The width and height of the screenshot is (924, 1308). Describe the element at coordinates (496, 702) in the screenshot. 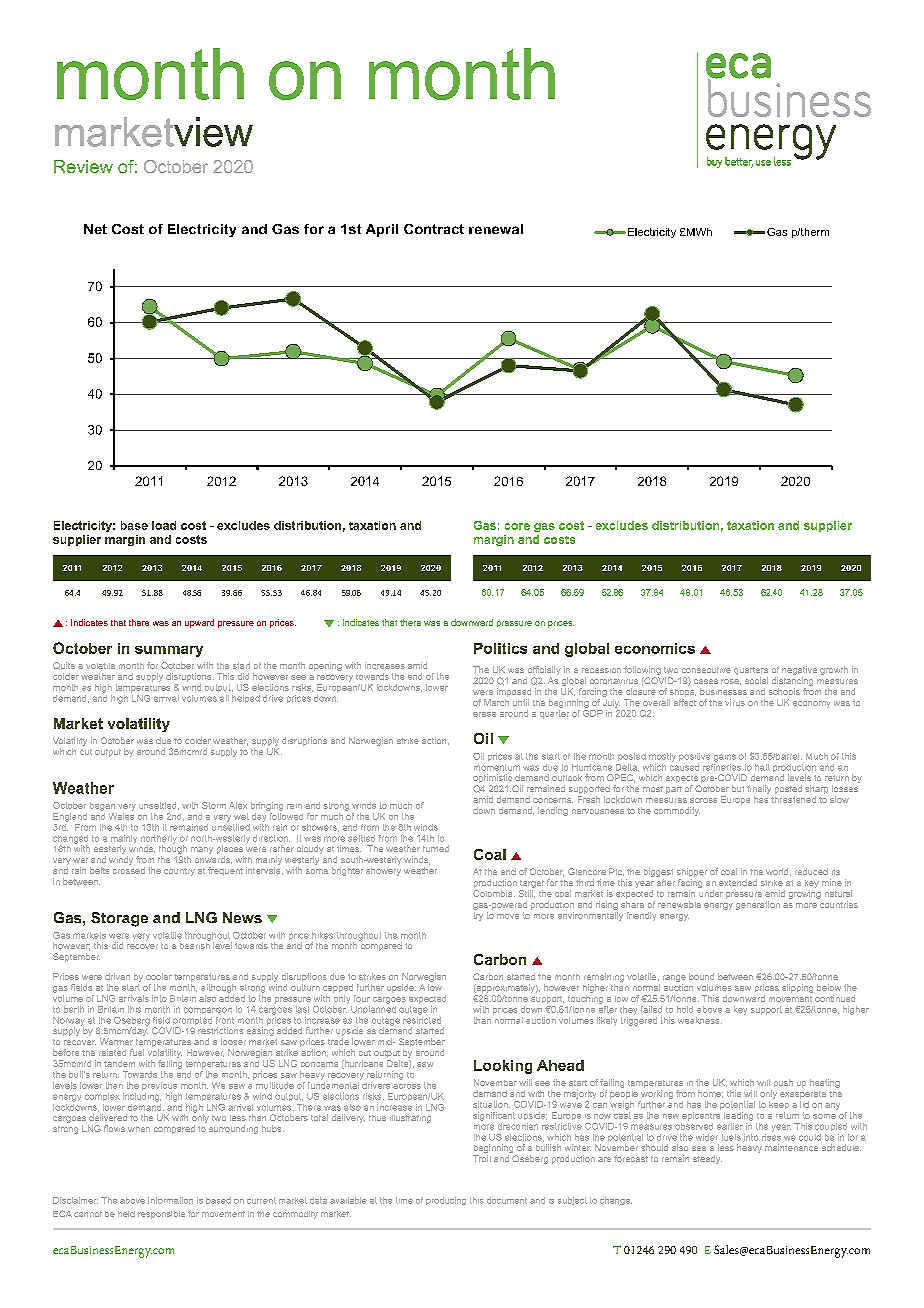

I see `March` at that location.
